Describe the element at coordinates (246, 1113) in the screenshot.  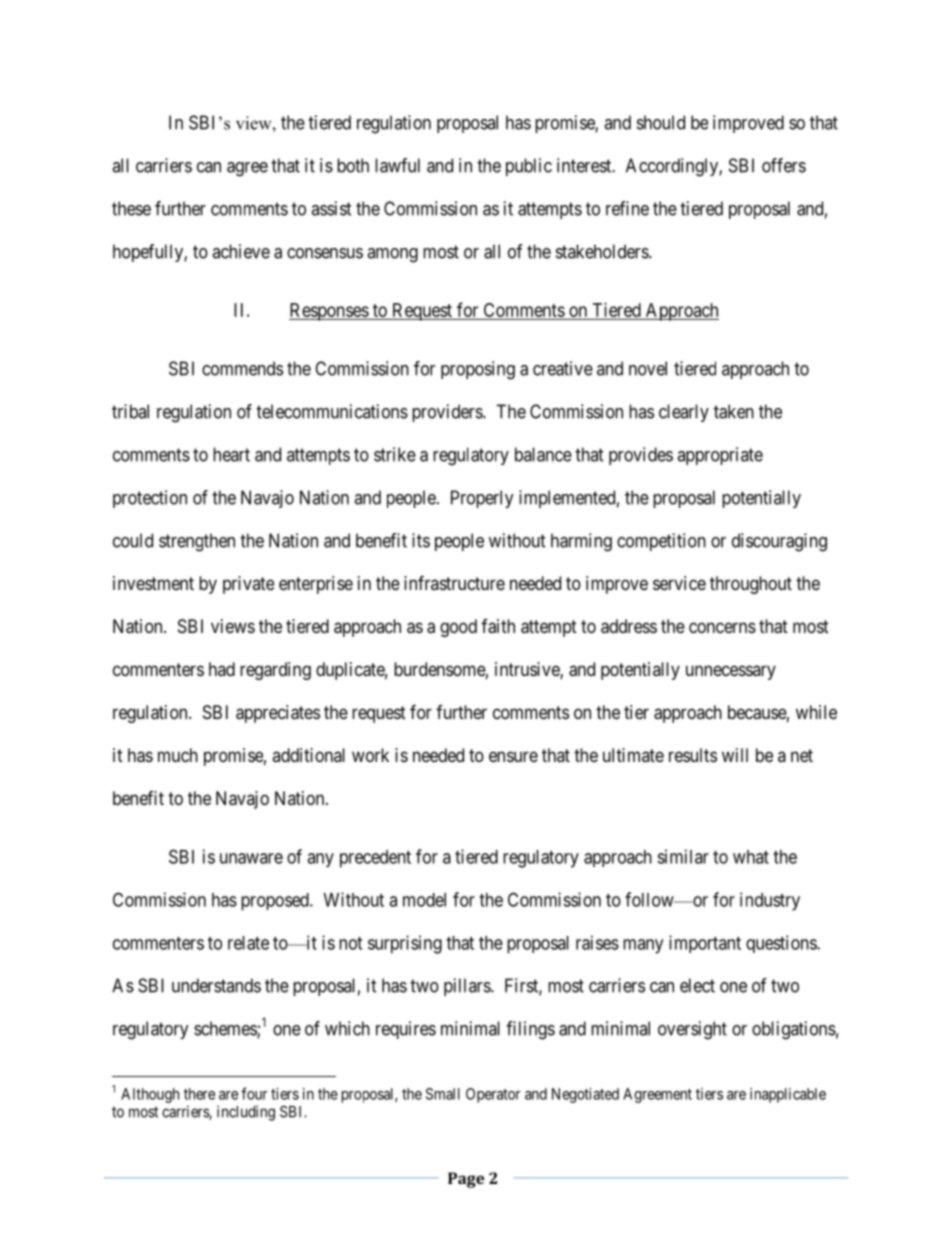
I see `including` at that location.
